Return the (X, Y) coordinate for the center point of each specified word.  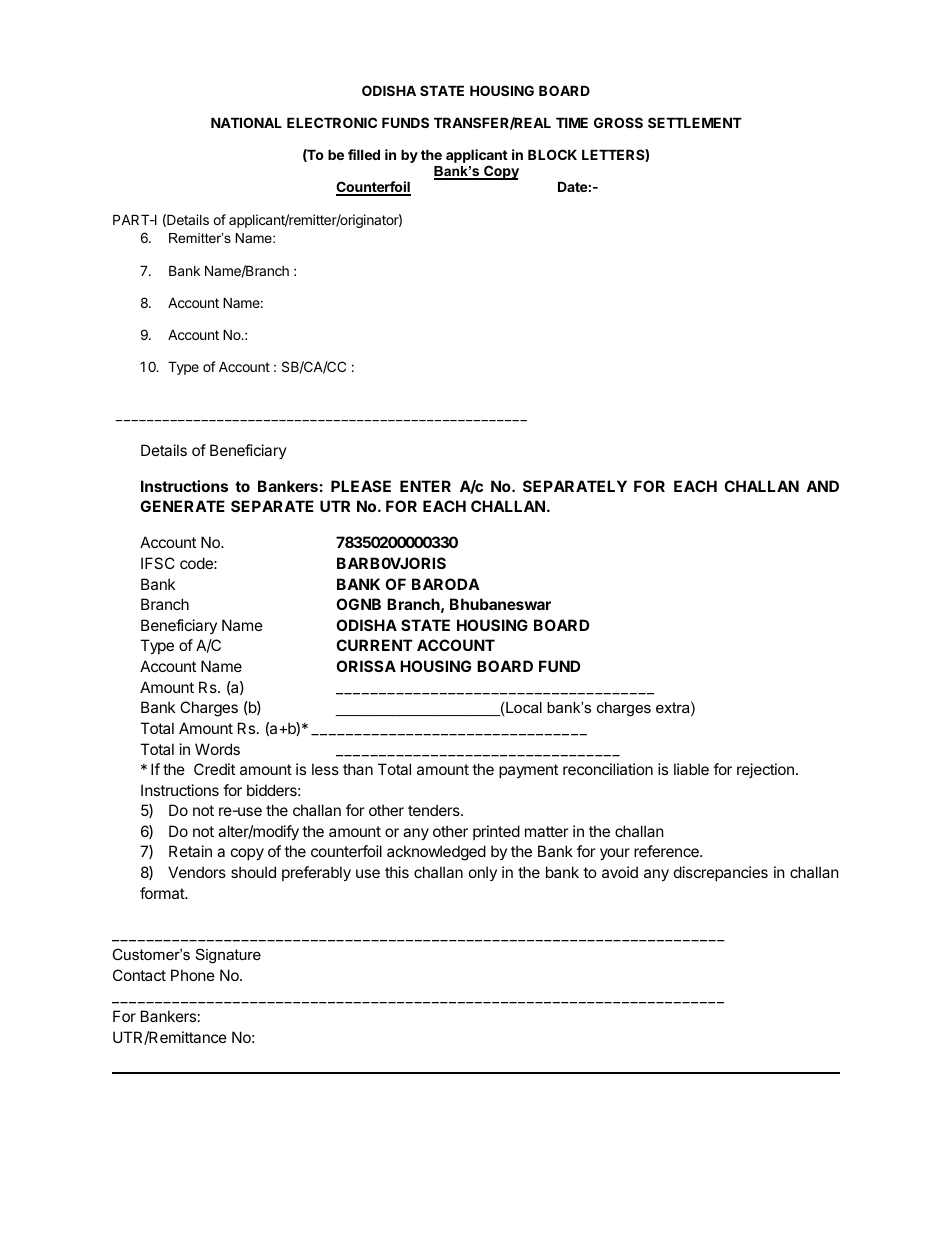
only (483, 873)
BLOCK (552, 154)
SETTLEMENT (695, 122)
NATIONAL (246, 122)
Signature (228, 956)
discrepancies (721, 873)
